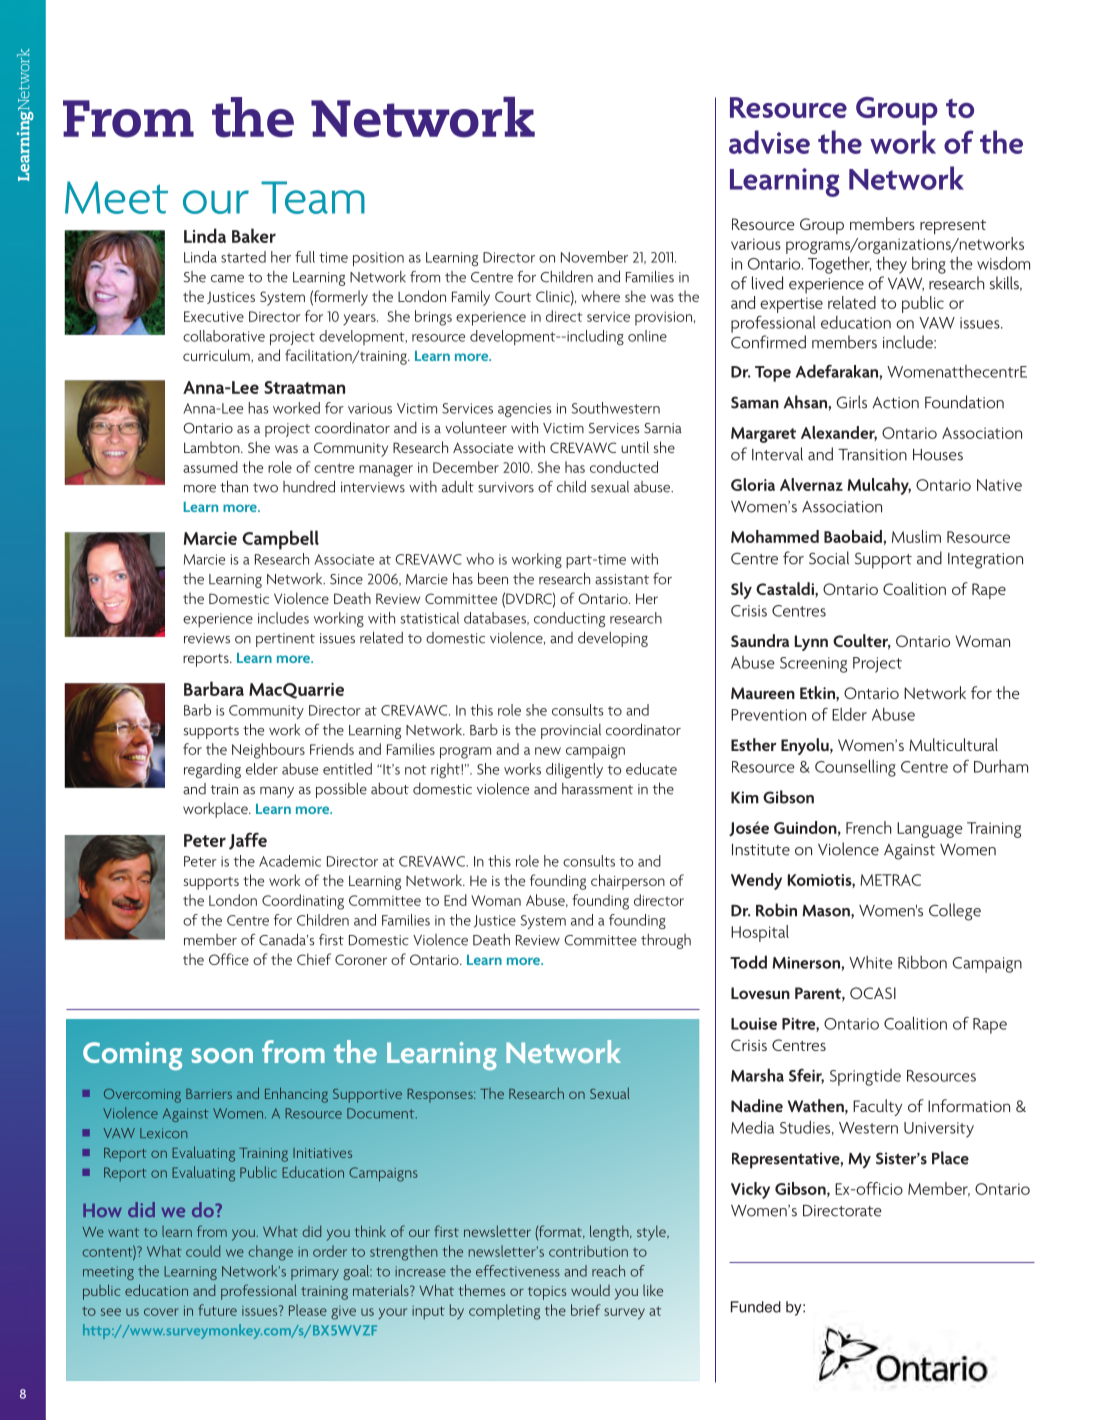 This page has height=1420, width=1097. Describe the element at coordinates (254, 235) in the page. I see `Baker` at that location.
